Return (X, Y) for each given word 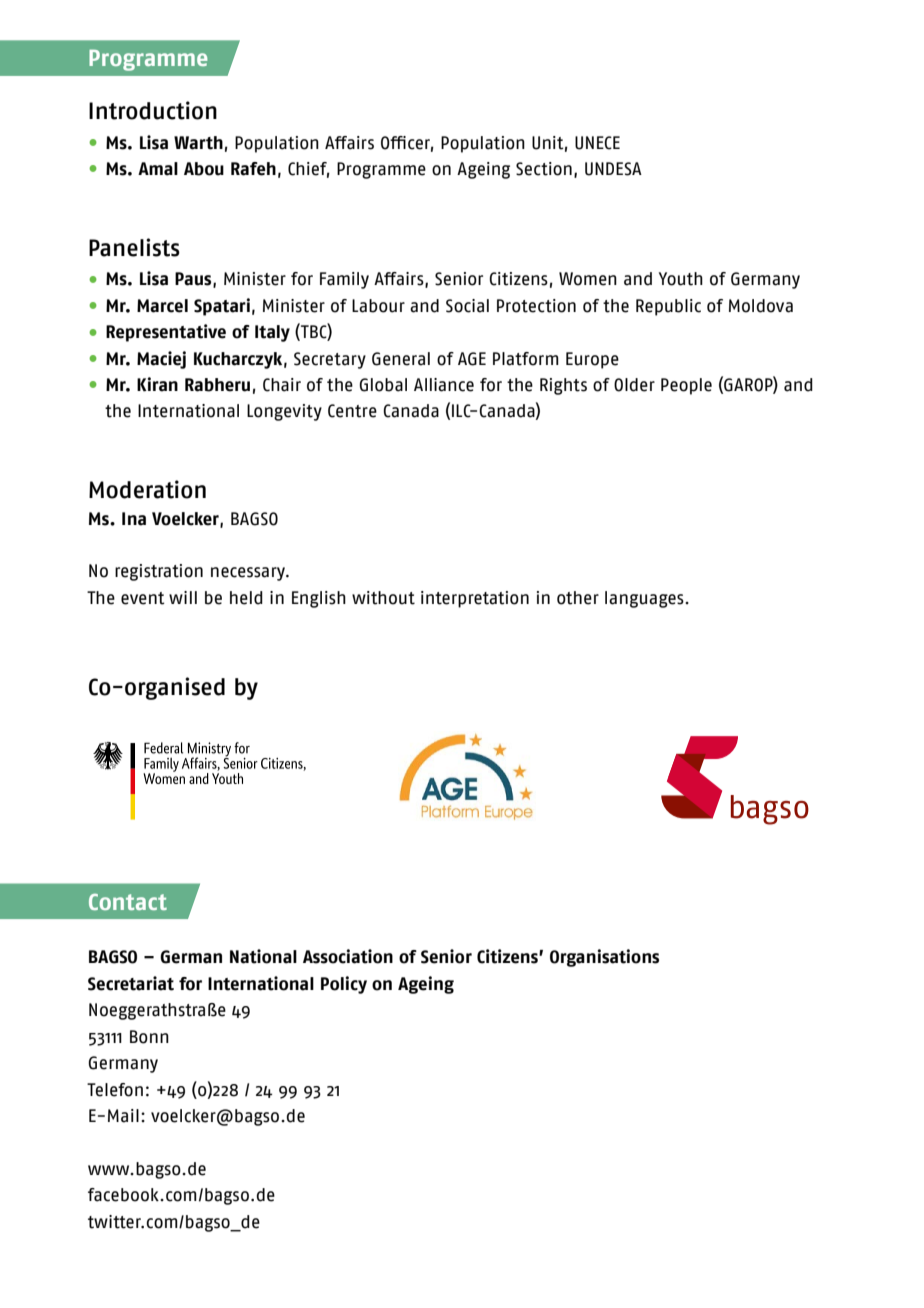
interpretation (475, 599)
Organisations (604, 958)
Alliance (444, 385)
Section (544, 169)
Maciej (161, 360)
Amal (158, 169)
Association (348, 956)
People (686, 386)
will (183, 597)
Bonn (149, 1037)
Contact (128, 902)
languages (645, 599)
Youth (681, 279)
